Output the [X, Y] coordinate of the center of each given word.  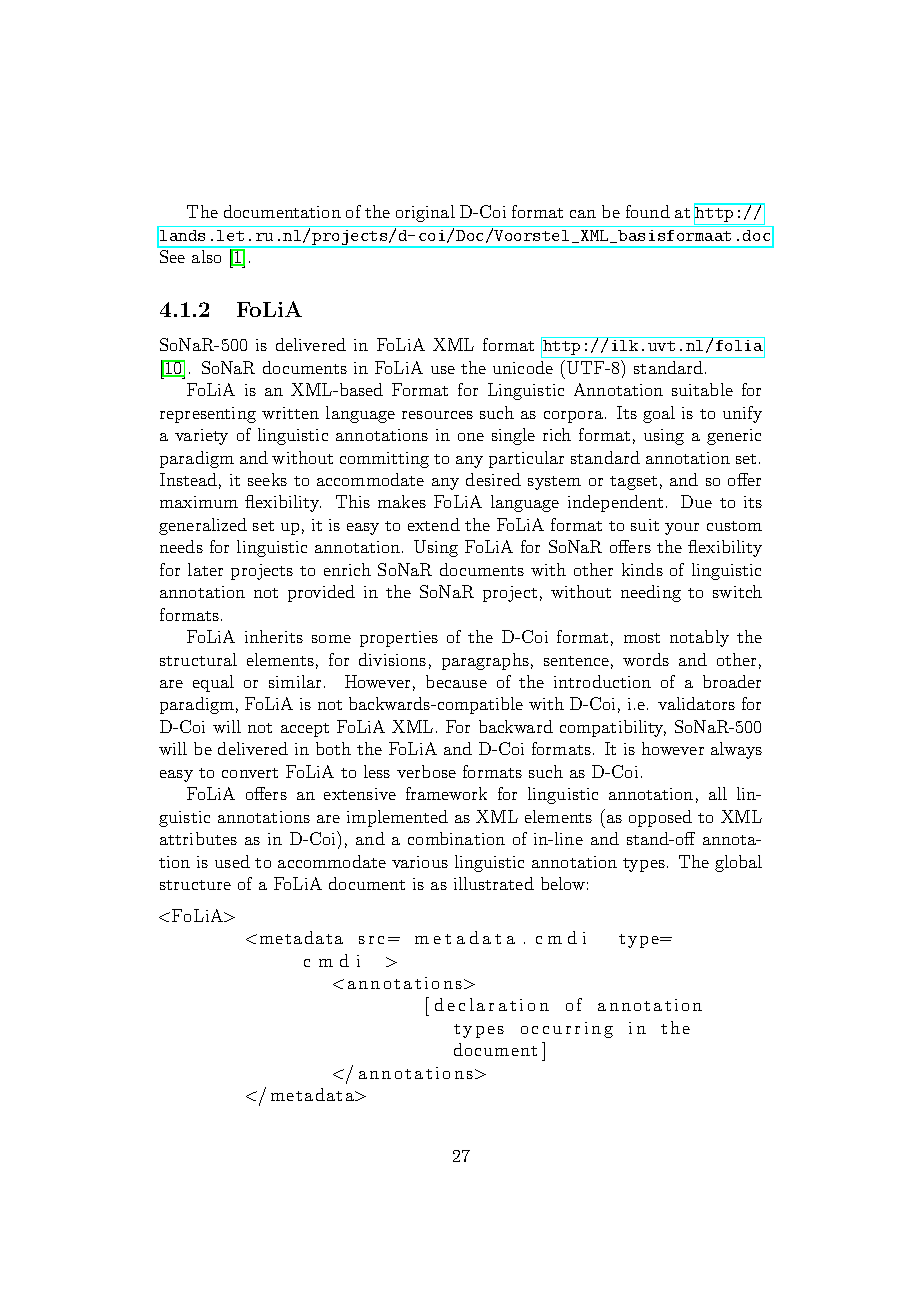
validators [696, 703]
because [456, 681]
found [648, 211]
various [420, 862]
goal [659, 414]
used [232, 861]
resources [437, 415]
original [425, 213]
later [205, 569]
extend [434, 524]
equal [213, 683]
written [290, 413]
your [682, 529]
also [206, 256]
